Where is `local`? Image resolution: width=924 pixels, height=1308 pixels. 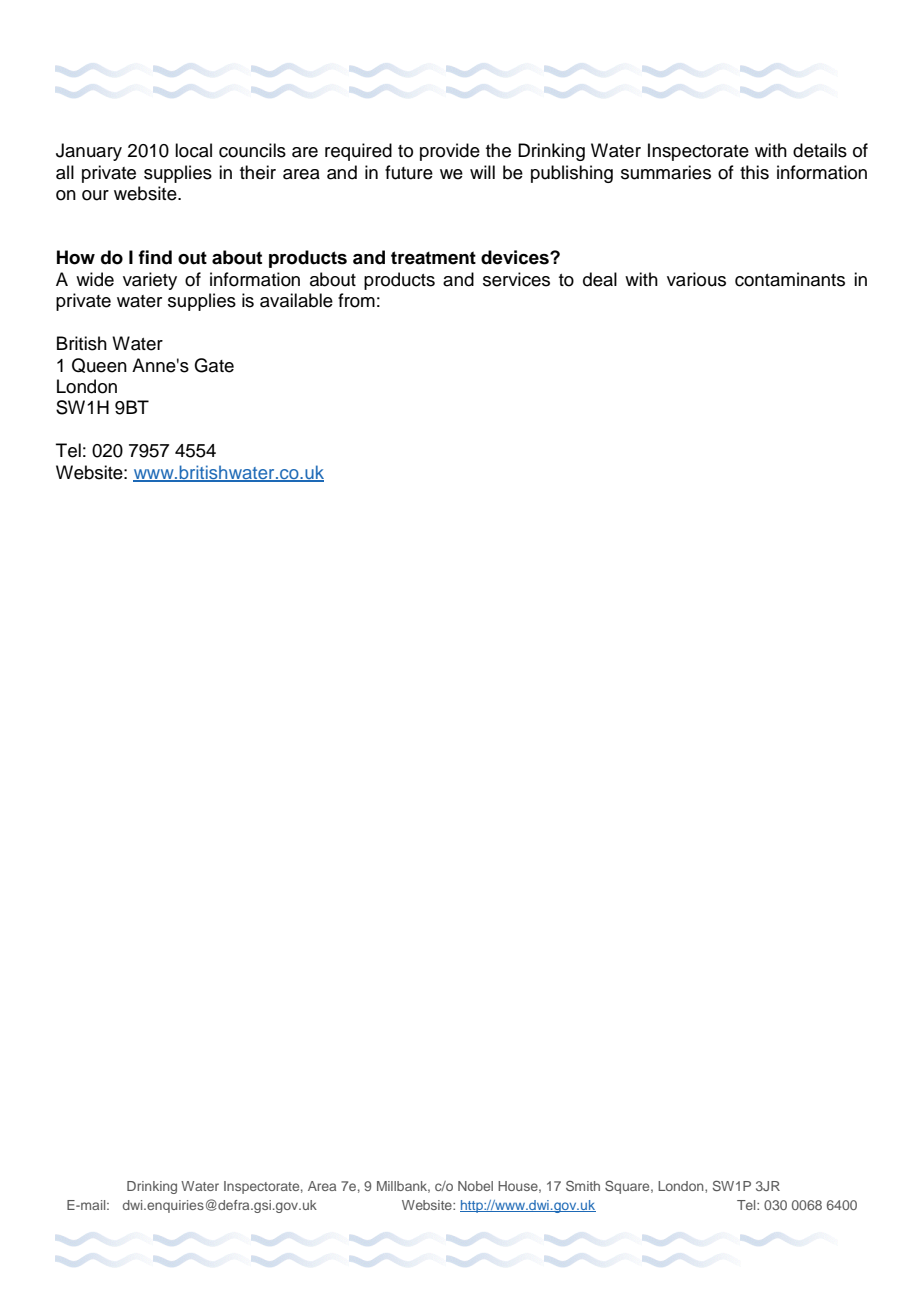 local is located at coordinates (193, 150).
